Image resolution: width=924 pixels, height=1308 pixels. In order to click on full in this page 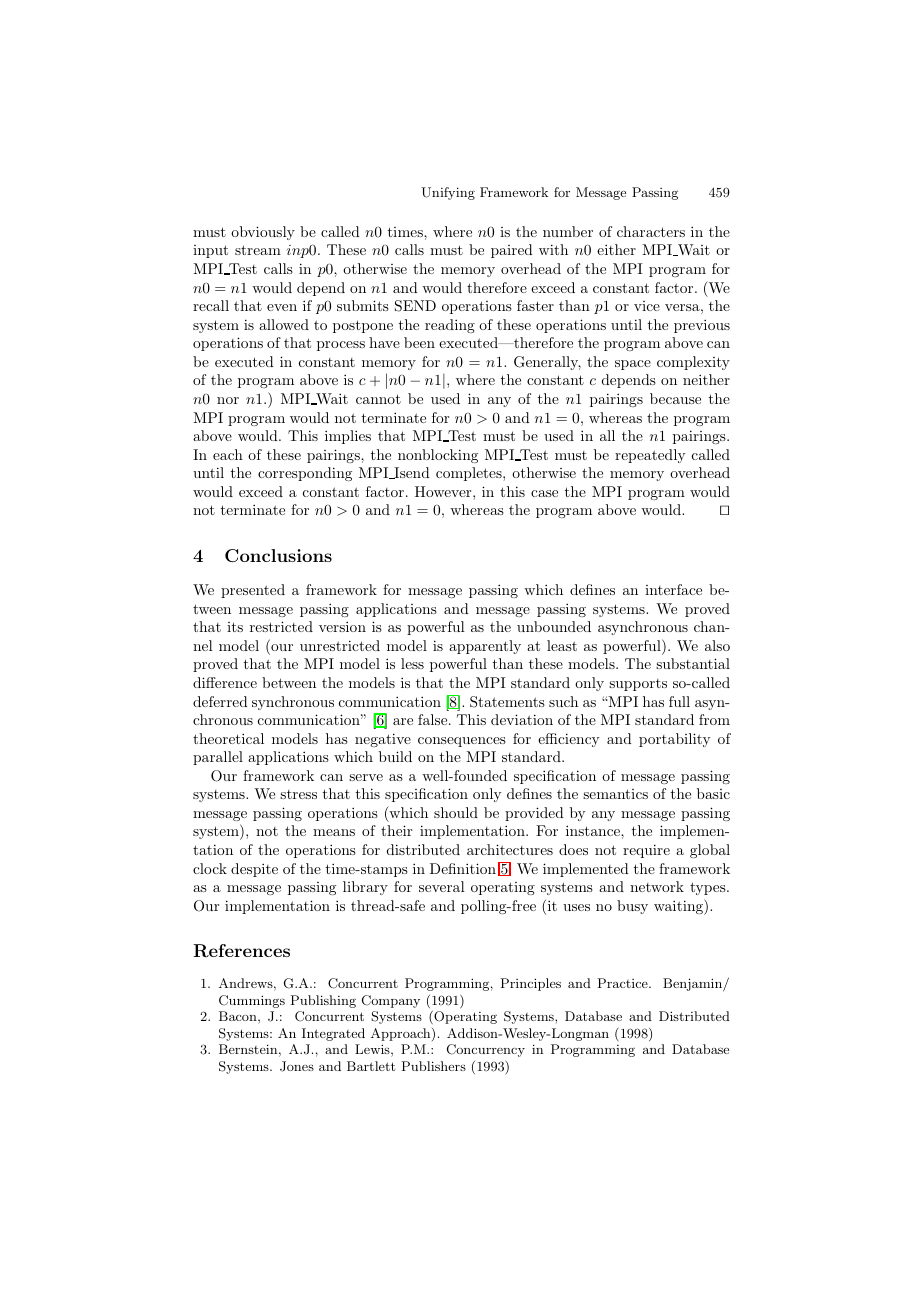, I will do `click(679, 701)`.
